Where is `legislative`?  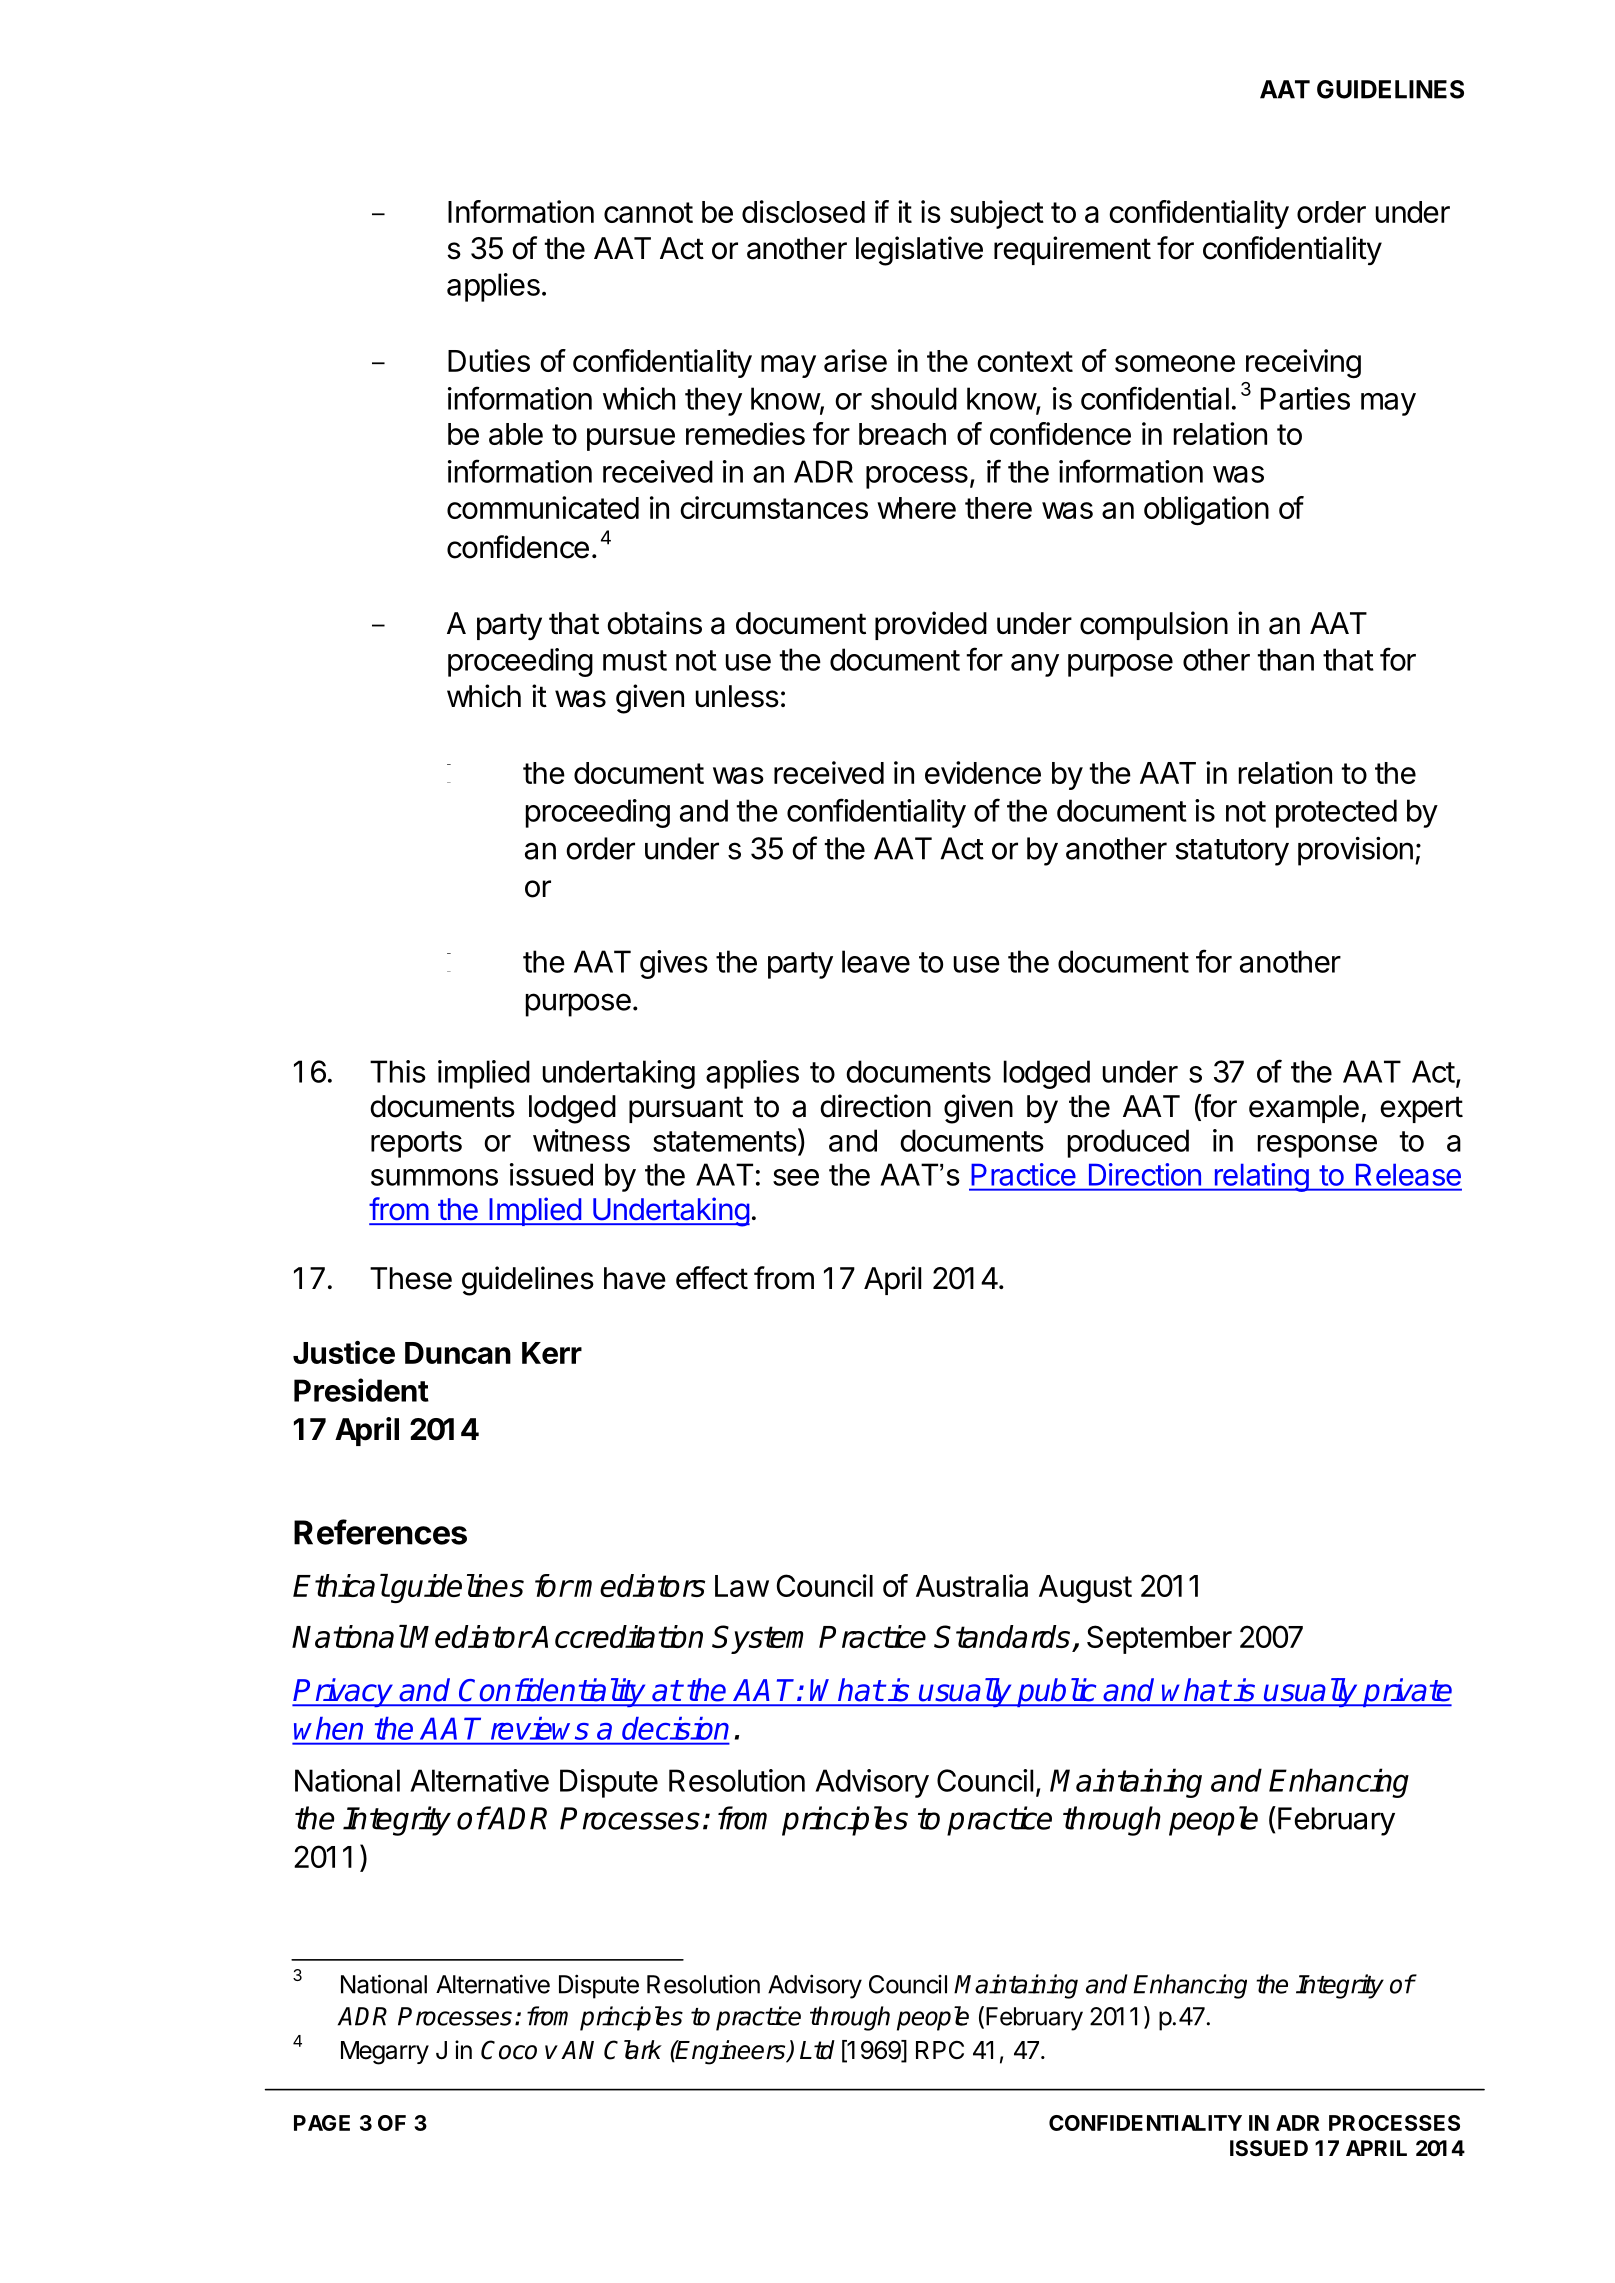
legislative is located at coordinates (919, 251).
